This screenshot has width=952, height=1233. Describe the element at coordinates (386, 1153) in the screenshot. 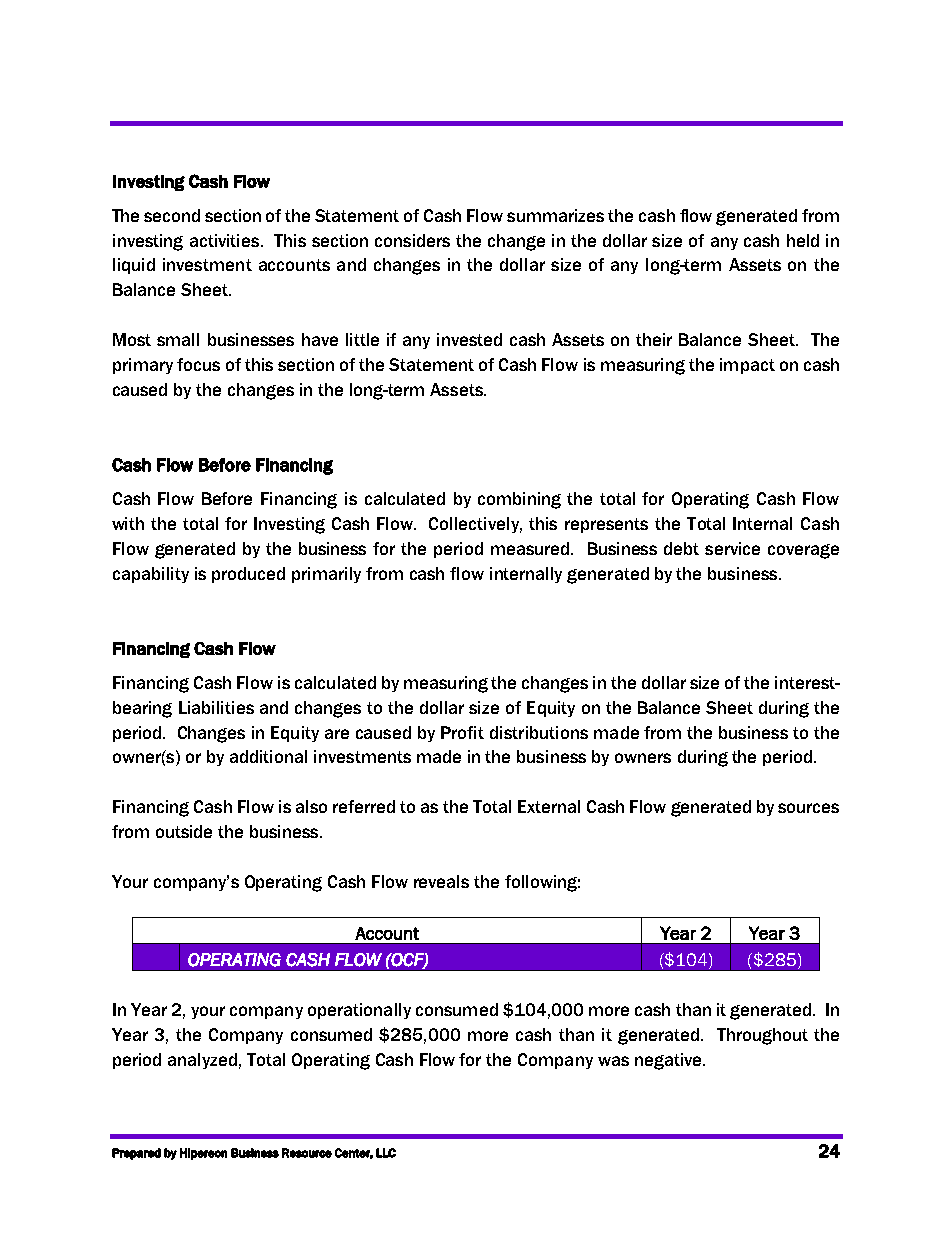

I see `LLC` at that location.
